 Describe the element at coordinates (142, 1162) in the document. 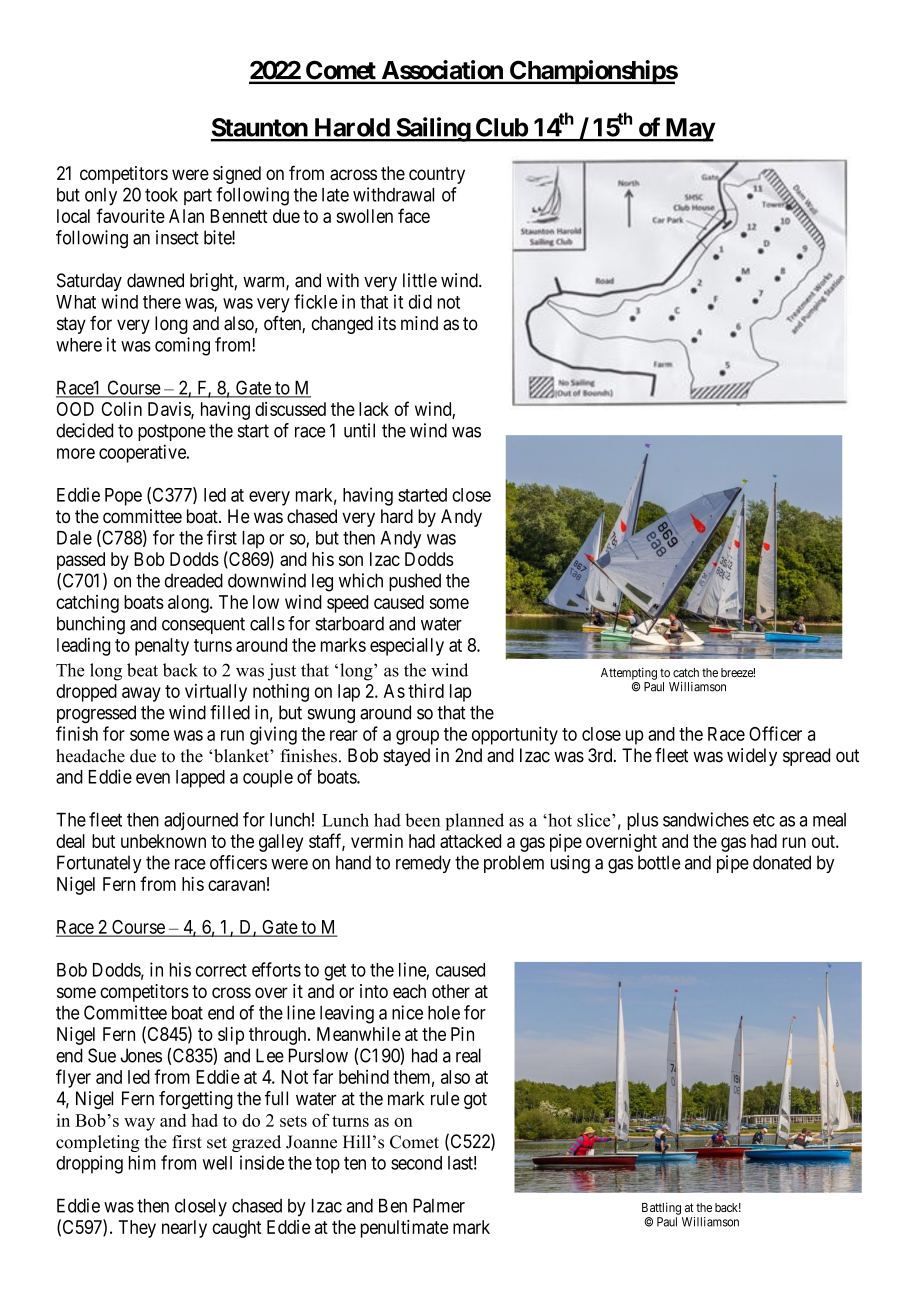

I see `him` at that location.
